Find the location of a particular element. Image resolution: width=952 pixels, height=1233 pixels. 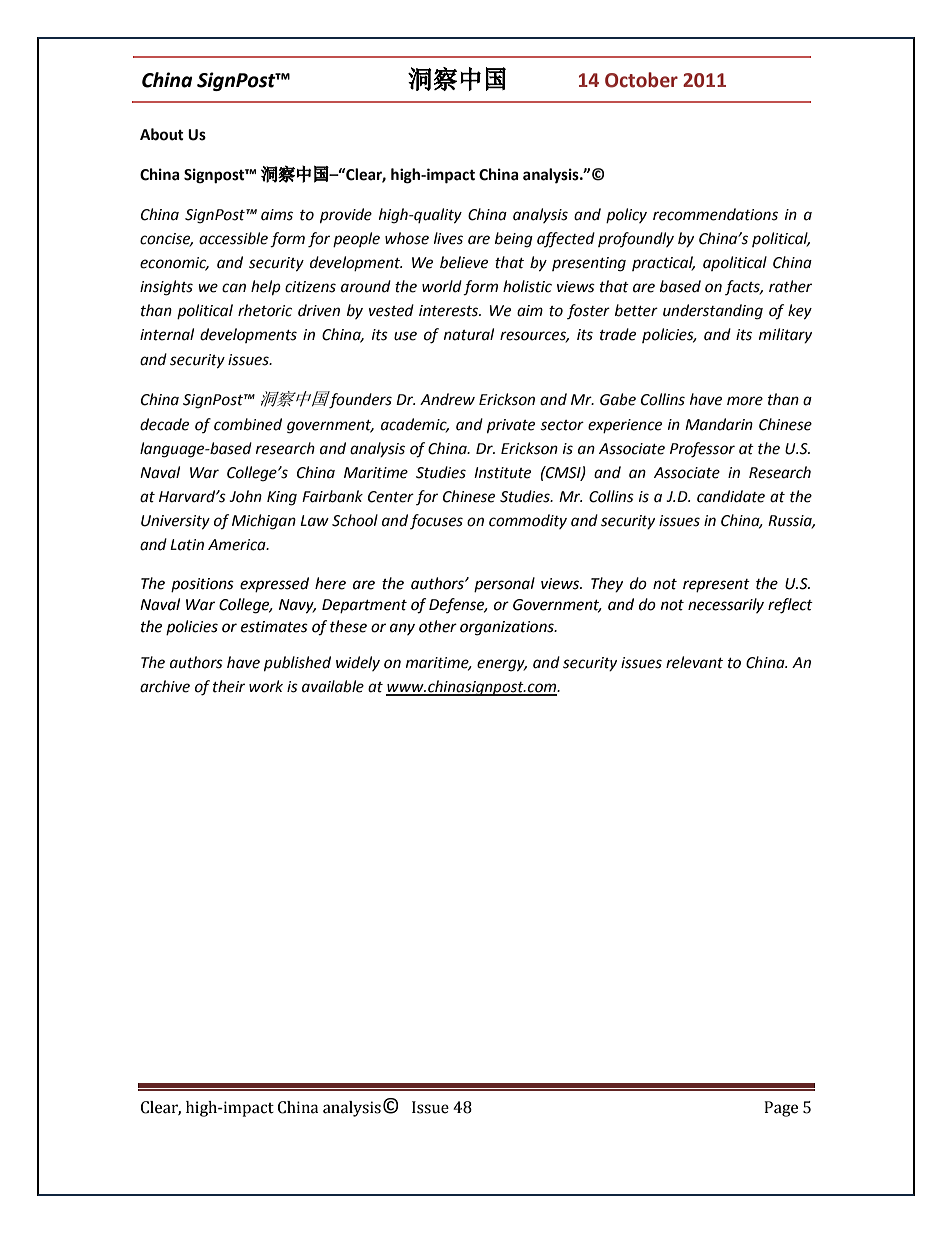

Page is located at coordinates (781, 1109).
